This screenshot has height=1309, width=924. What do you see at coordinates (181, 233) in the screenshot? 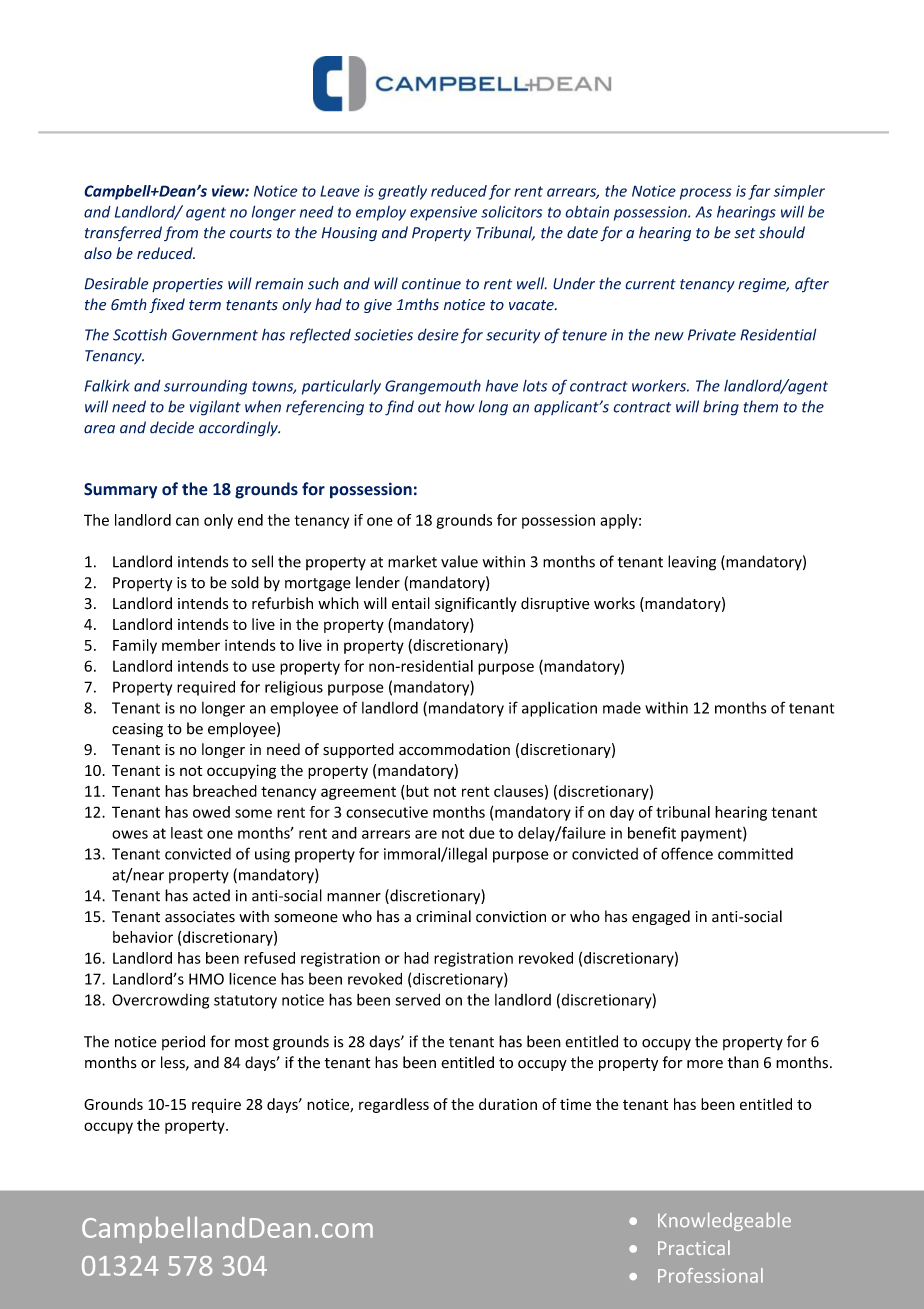
I see `from` at bounding box center [181, 233].
